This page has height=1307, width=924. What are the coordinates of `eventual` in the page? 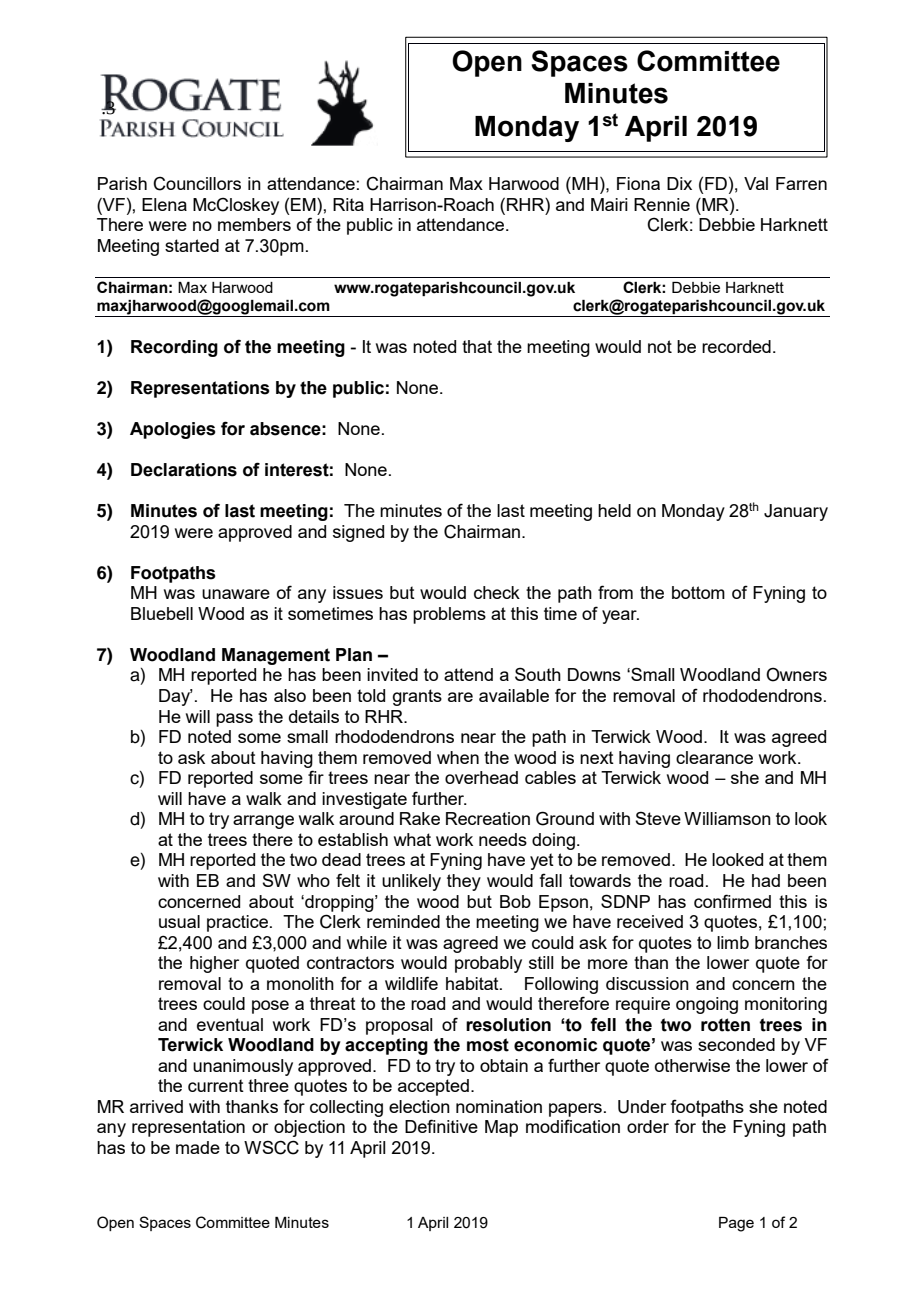 It's located at (230, 1024).
